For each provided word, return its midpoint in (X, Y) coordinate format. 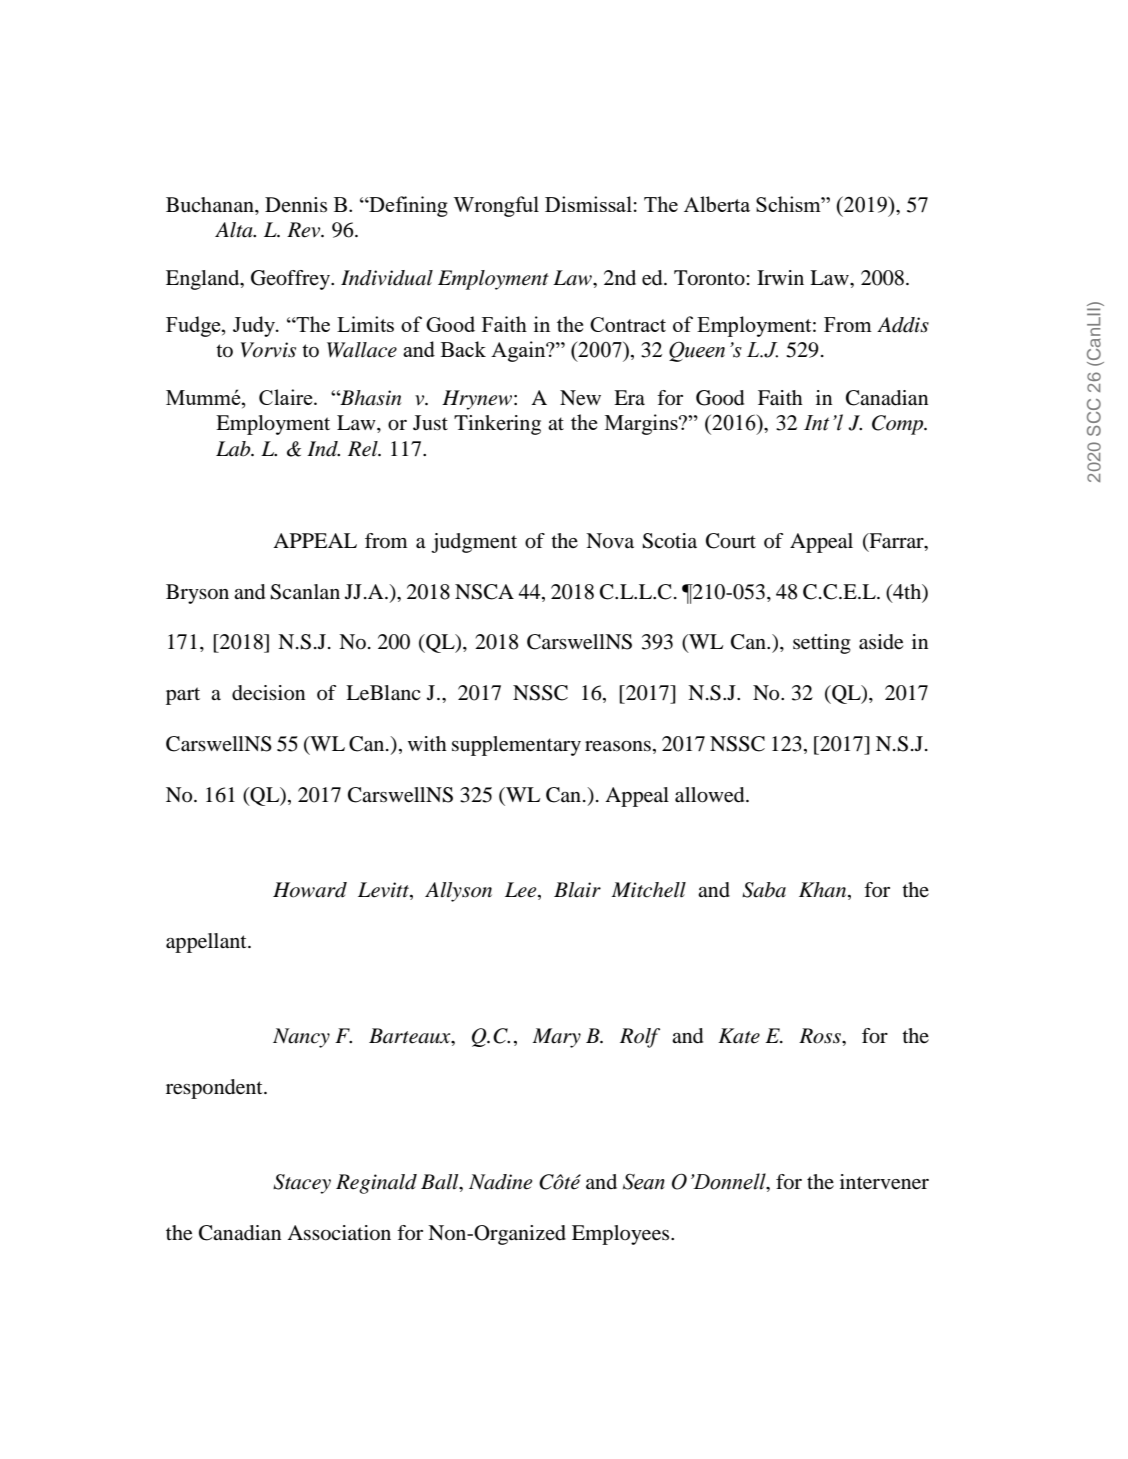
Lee (522, 891)
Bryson (197, 594)
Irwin (780, 277)
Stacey (302, 1184)
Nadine (500, 1182)
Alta (235, 230)
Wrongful (496, 206)
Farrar (896, 541)
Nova (610, 541)
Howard (310, 890)
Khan (824, 891)
